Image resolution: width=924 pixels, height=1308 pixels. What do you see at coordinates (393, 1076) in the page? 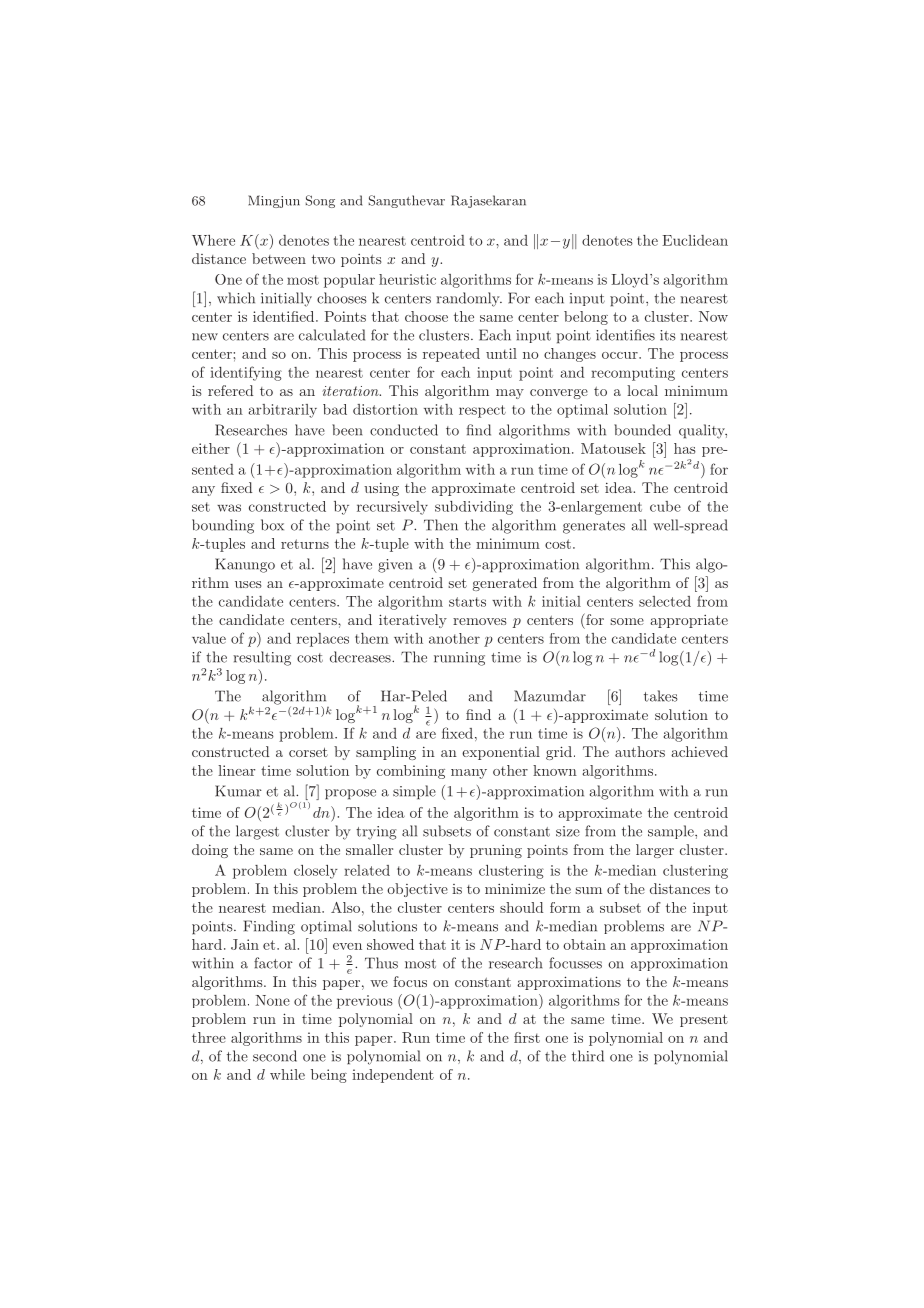
I see `independent` at bounding box center [393, 1076].
